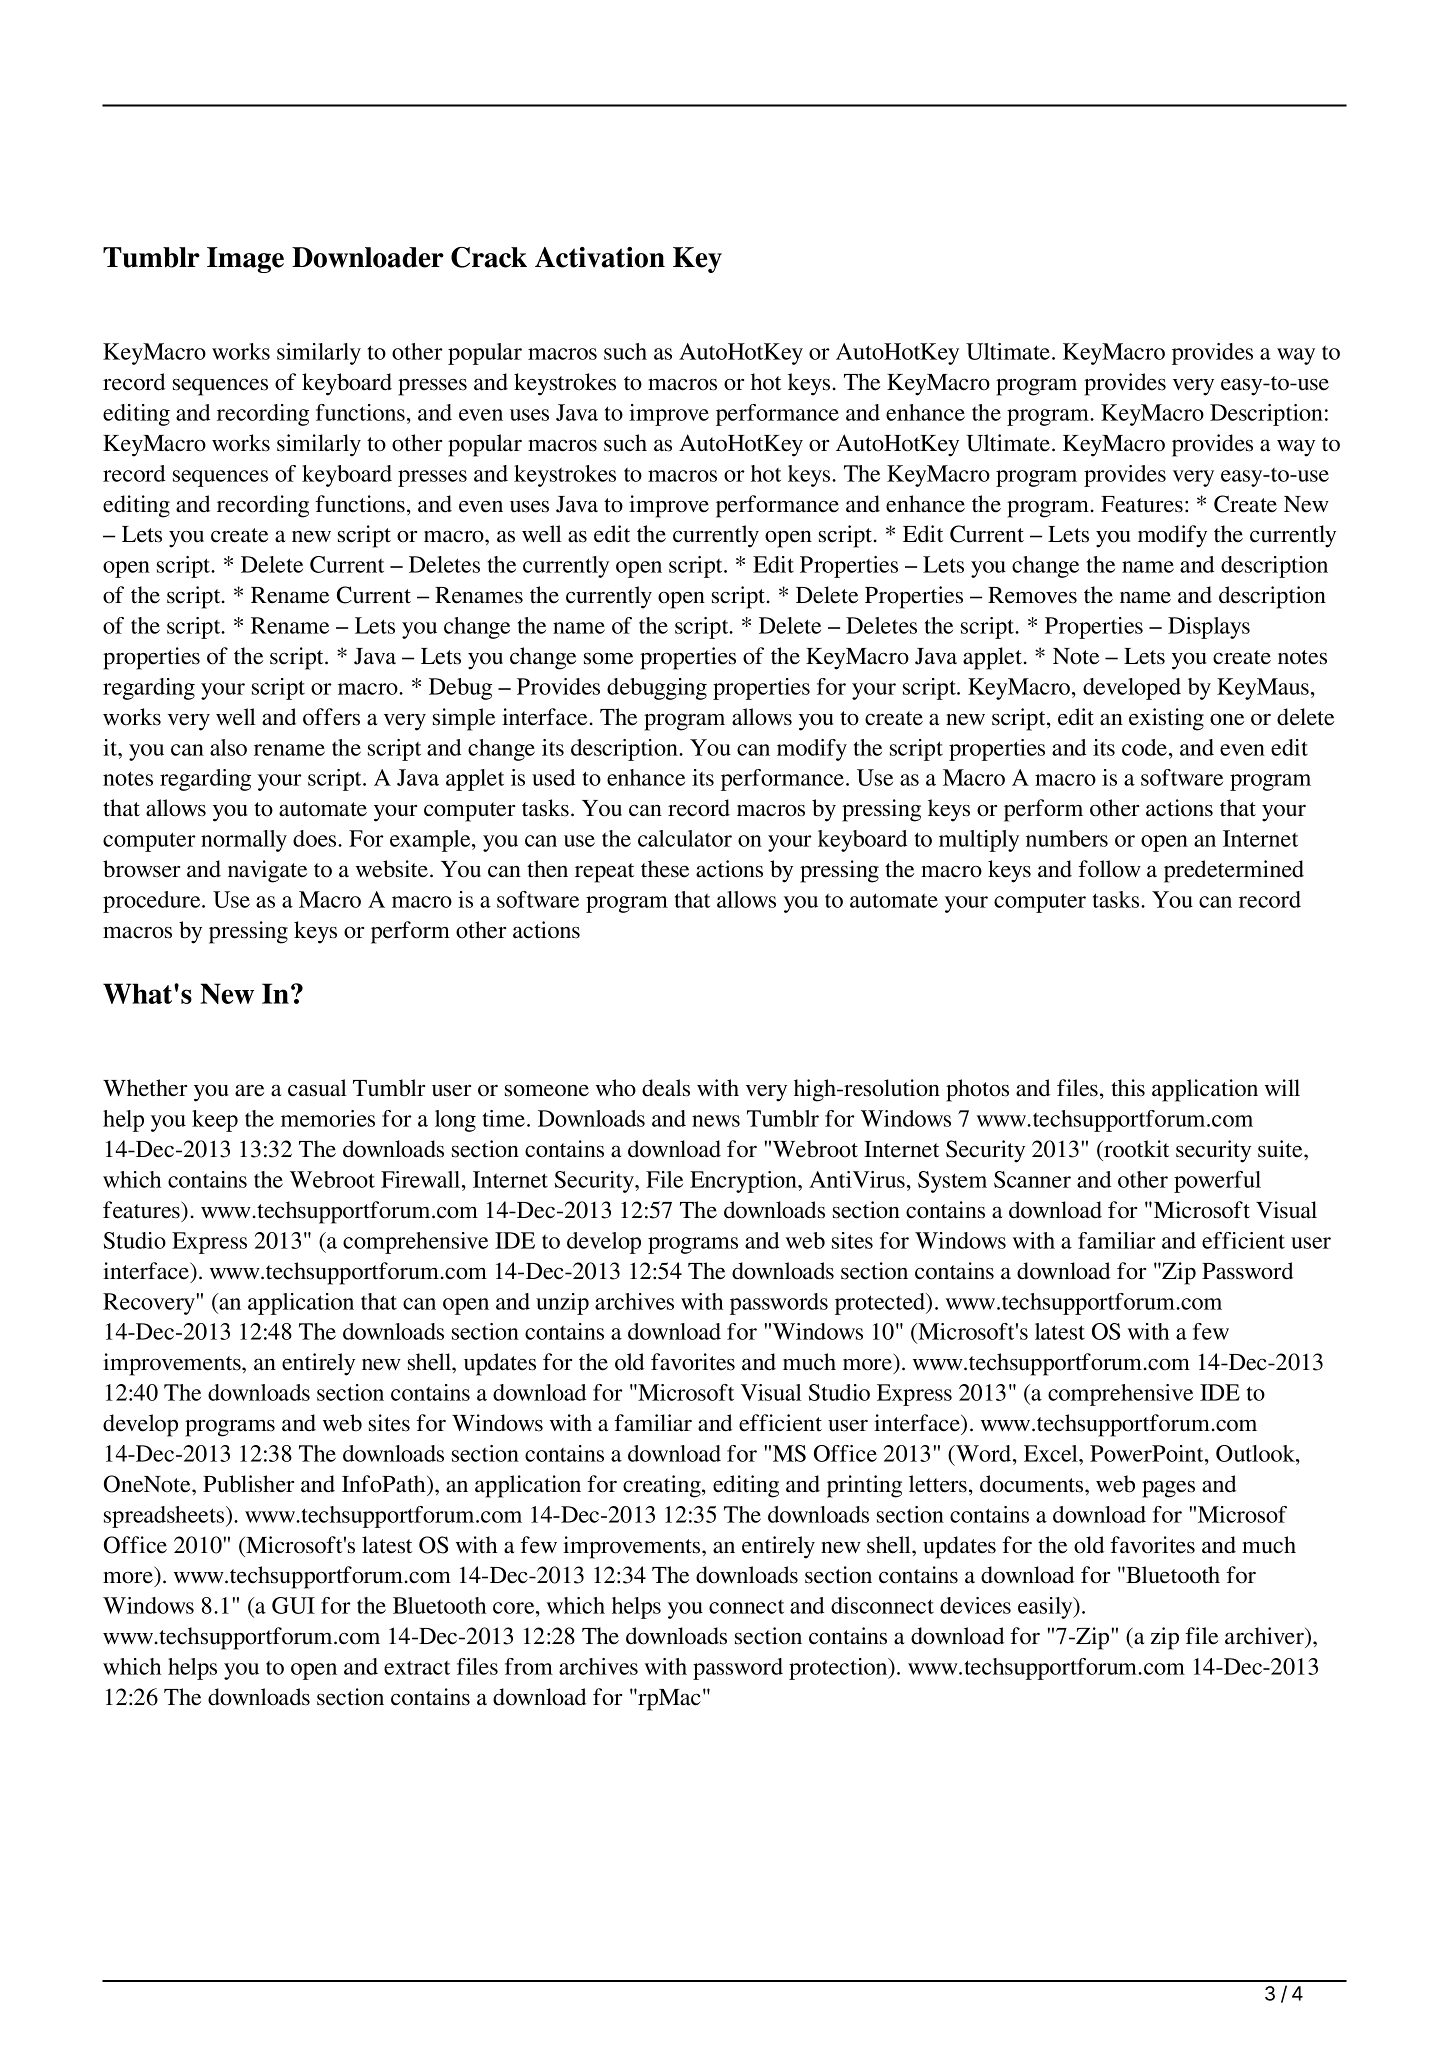  I want to click on also, so click(228, 747).
